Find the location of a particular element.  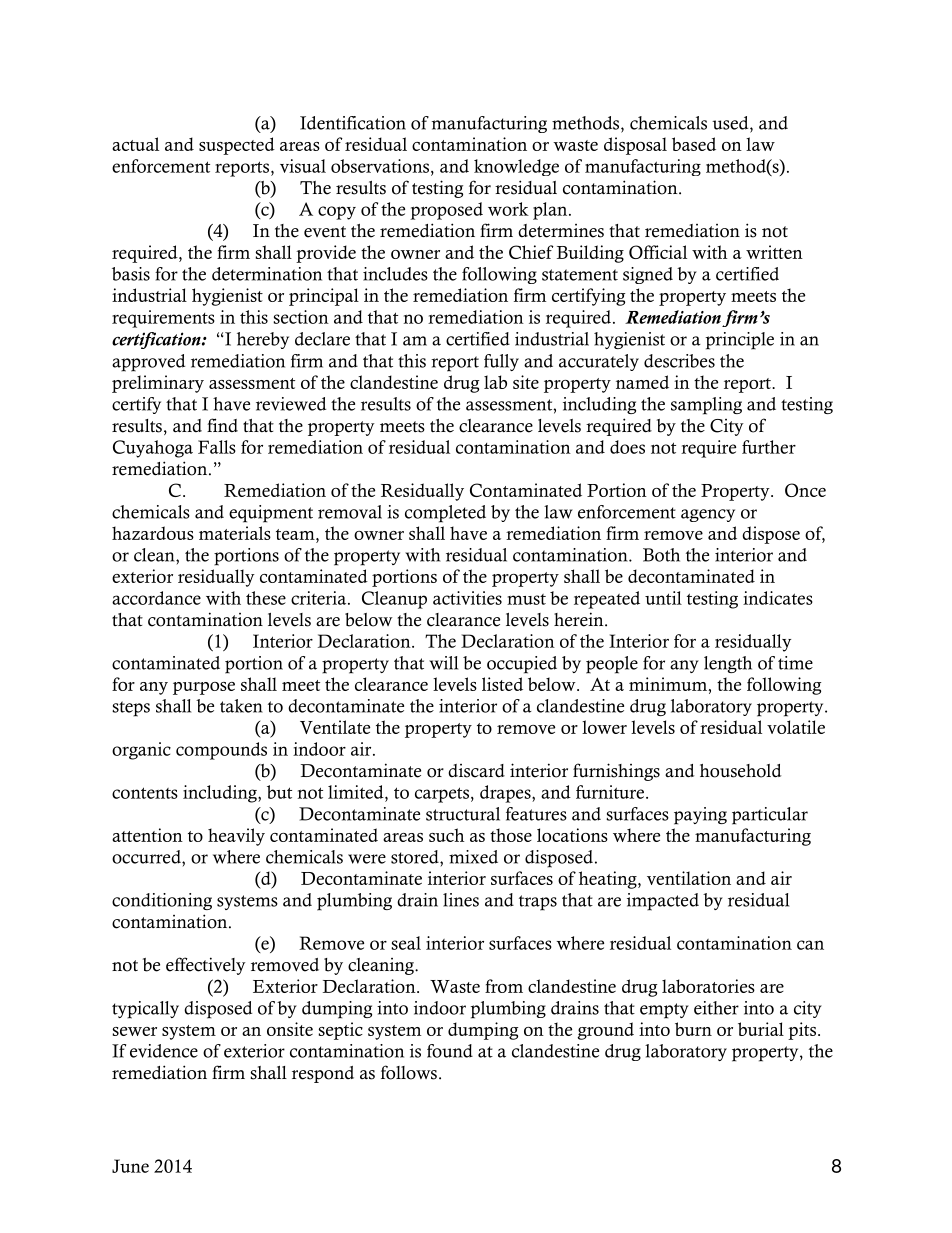

knowledge is located at coordinates (516, 167).
